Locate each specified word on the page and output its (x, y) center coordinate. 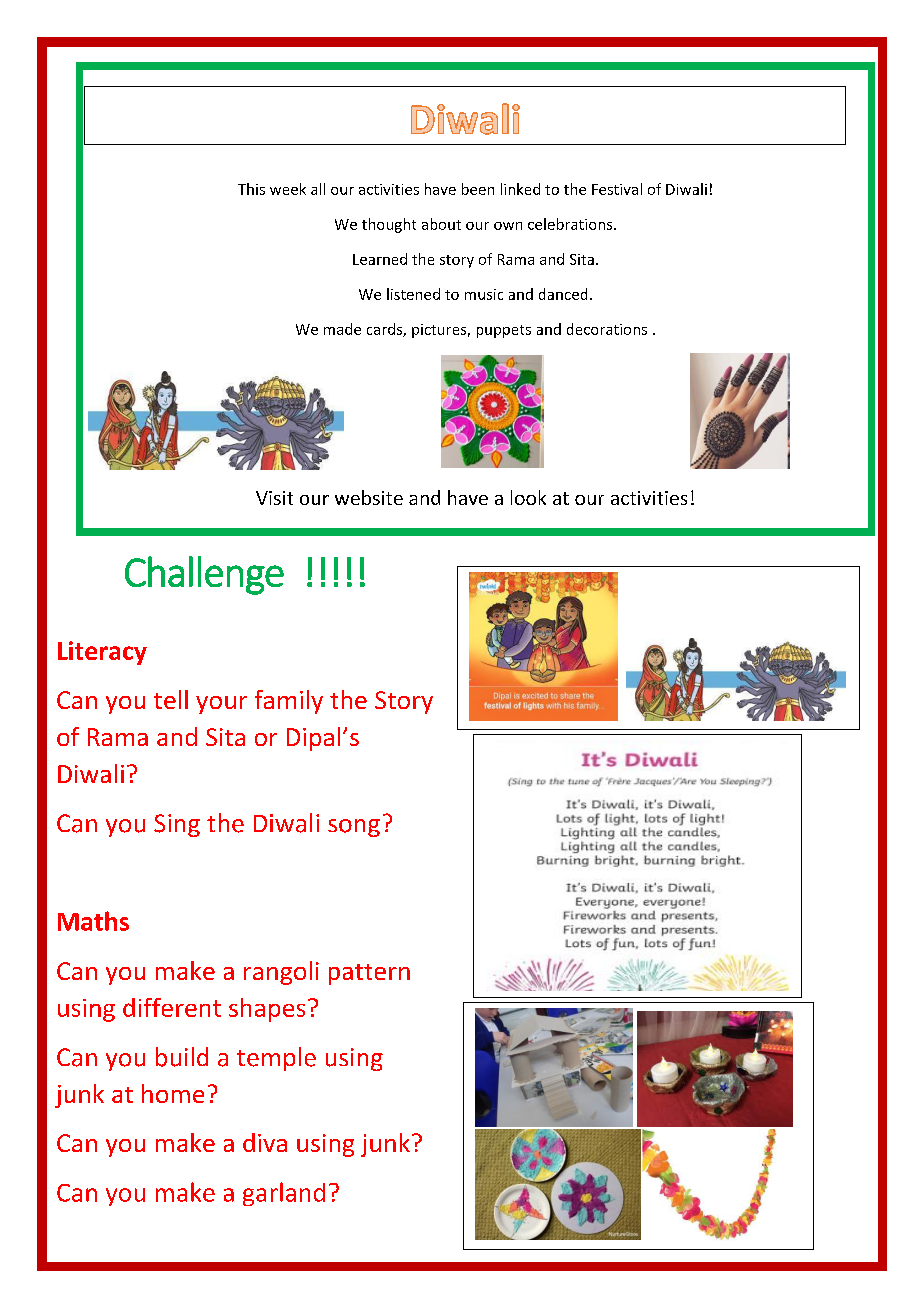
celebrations (571, 224)
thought (389, 225)
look (528, 497)
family (289, 702)
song (354, 828)
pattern (369, 974)
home (173, 1093)
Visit (274, 498)
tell (171, 699)
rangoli (281, 973)
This (251, 189)
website (369, 497)
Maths (93, 921)
